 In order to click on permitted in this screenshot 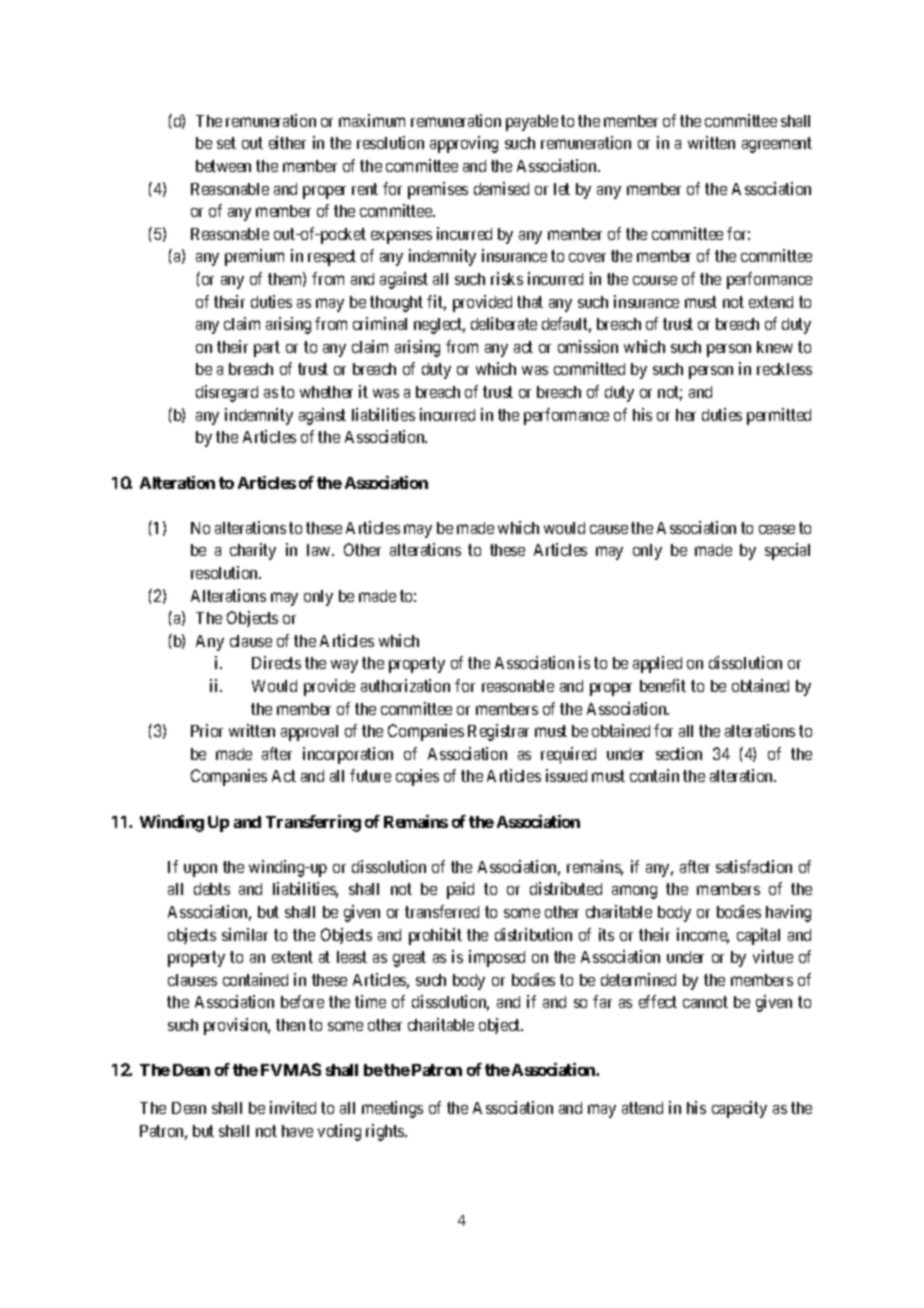, I will do `click(779, 416)`.
